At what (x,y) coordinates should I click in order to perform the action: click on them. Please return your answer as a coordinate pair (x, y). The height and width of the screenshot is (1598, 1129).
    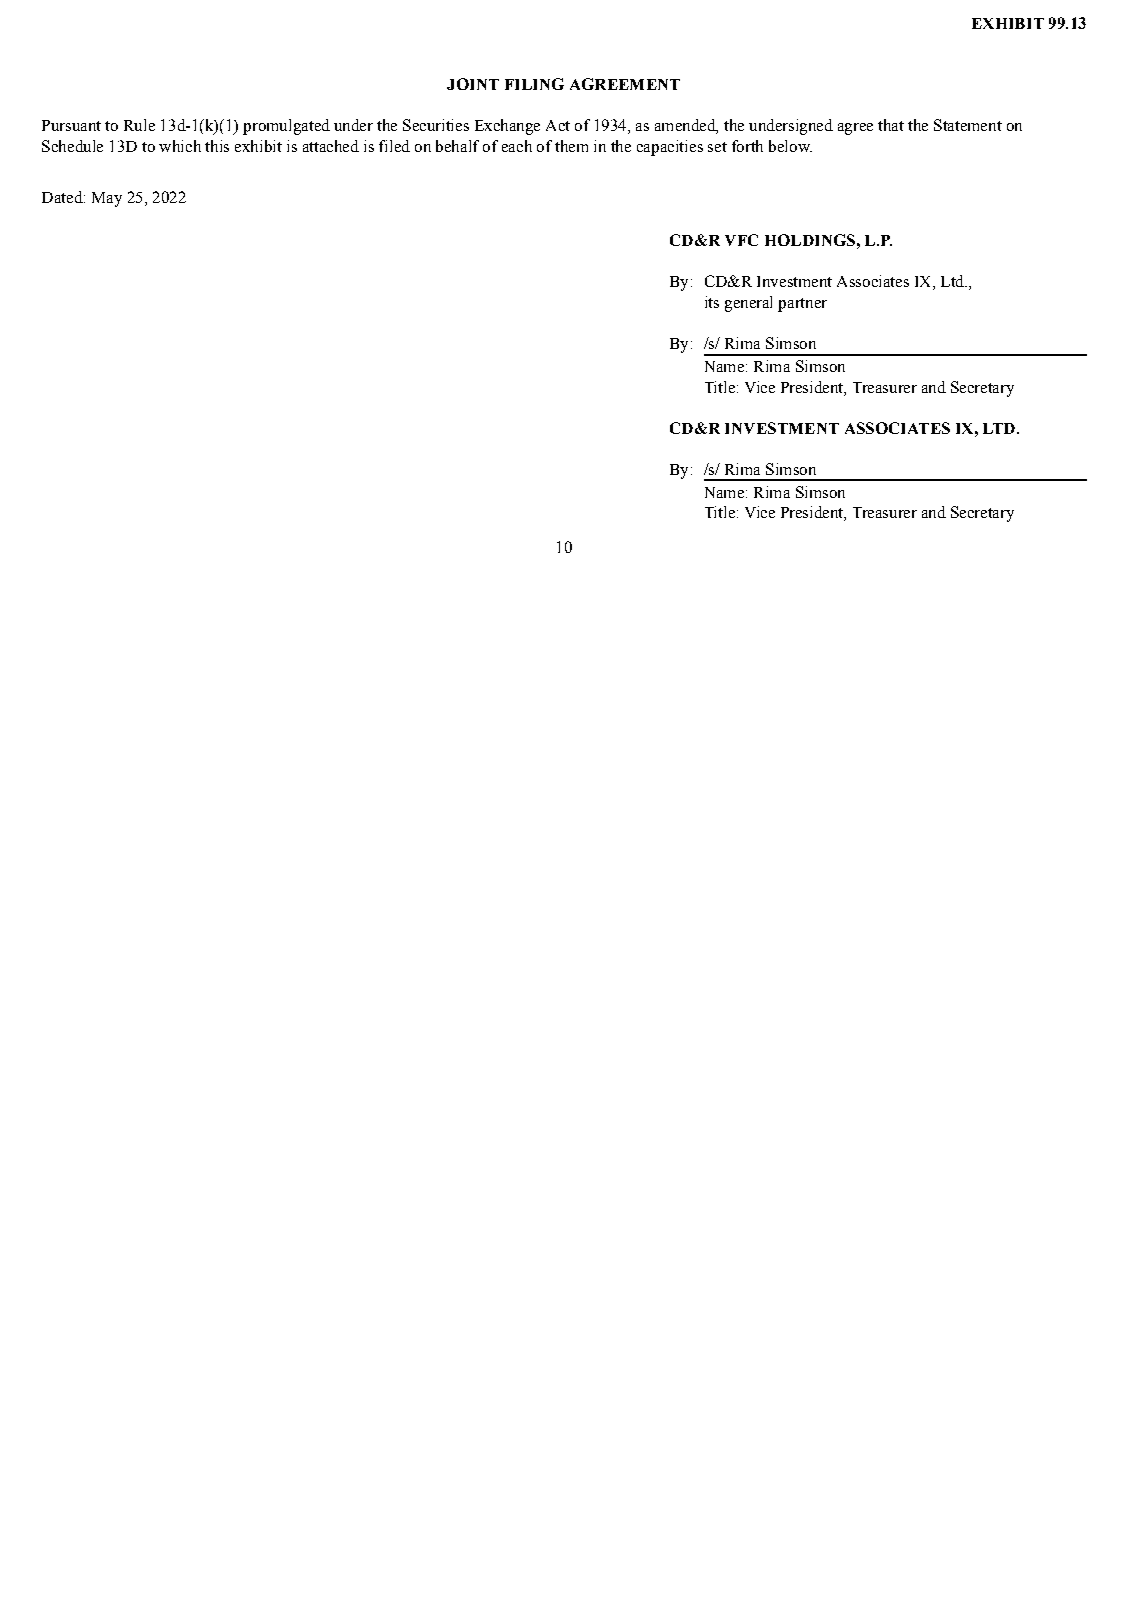
    Looking at the image, I should click on (571, 146).
